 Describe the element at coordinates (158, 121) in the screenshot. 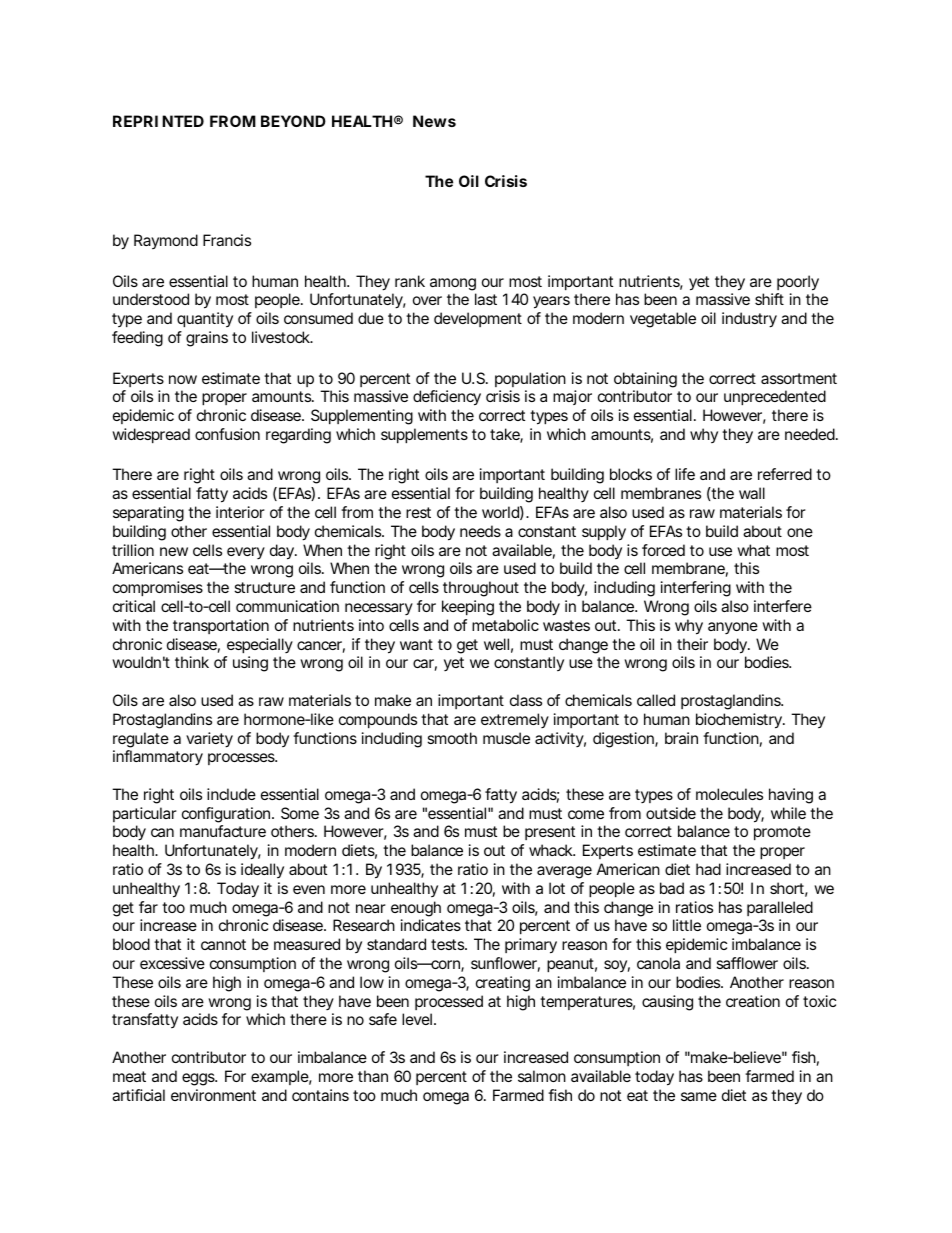

I see `REPRINTED` at that location.
